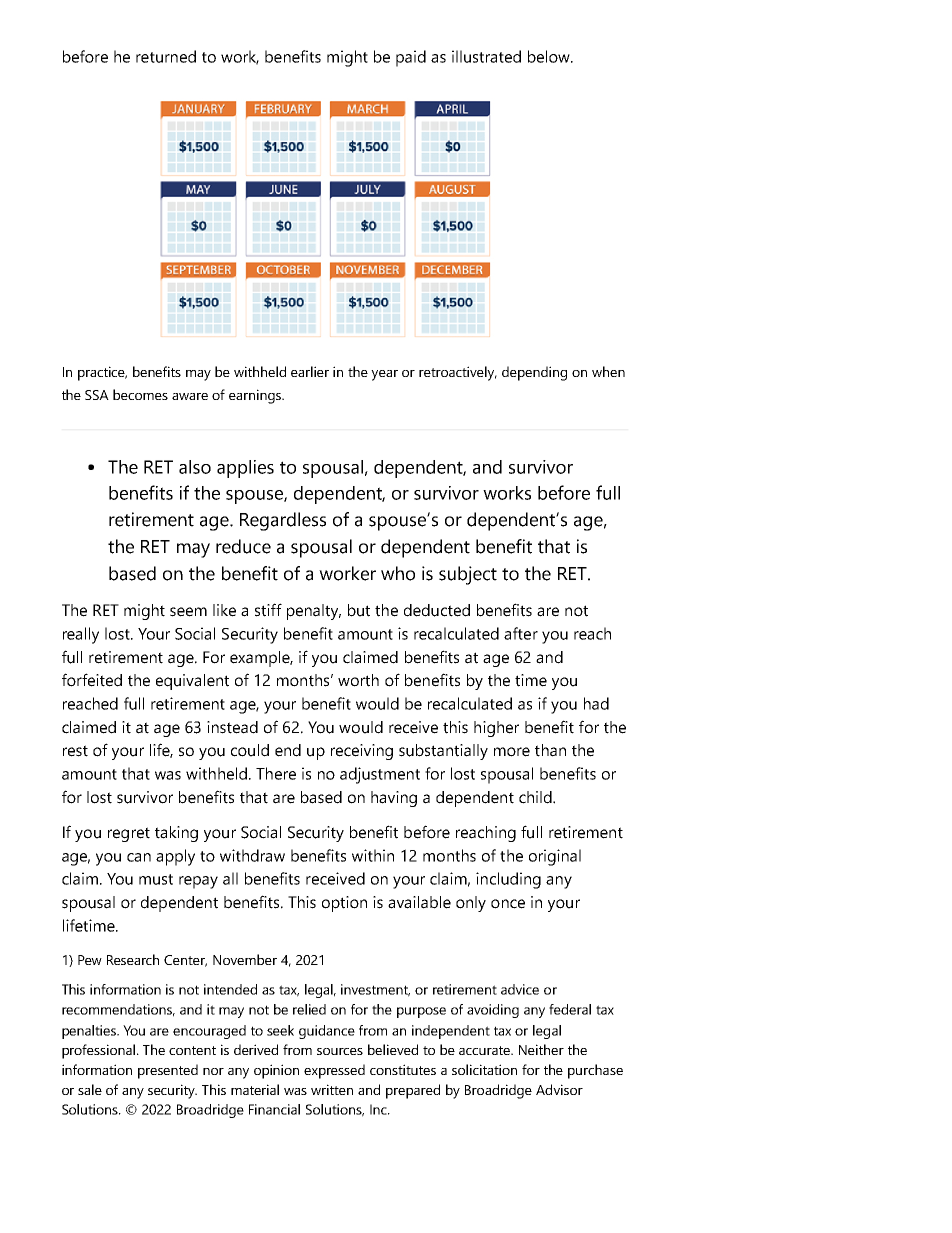  I want to click on returned, so click(166, 56).
